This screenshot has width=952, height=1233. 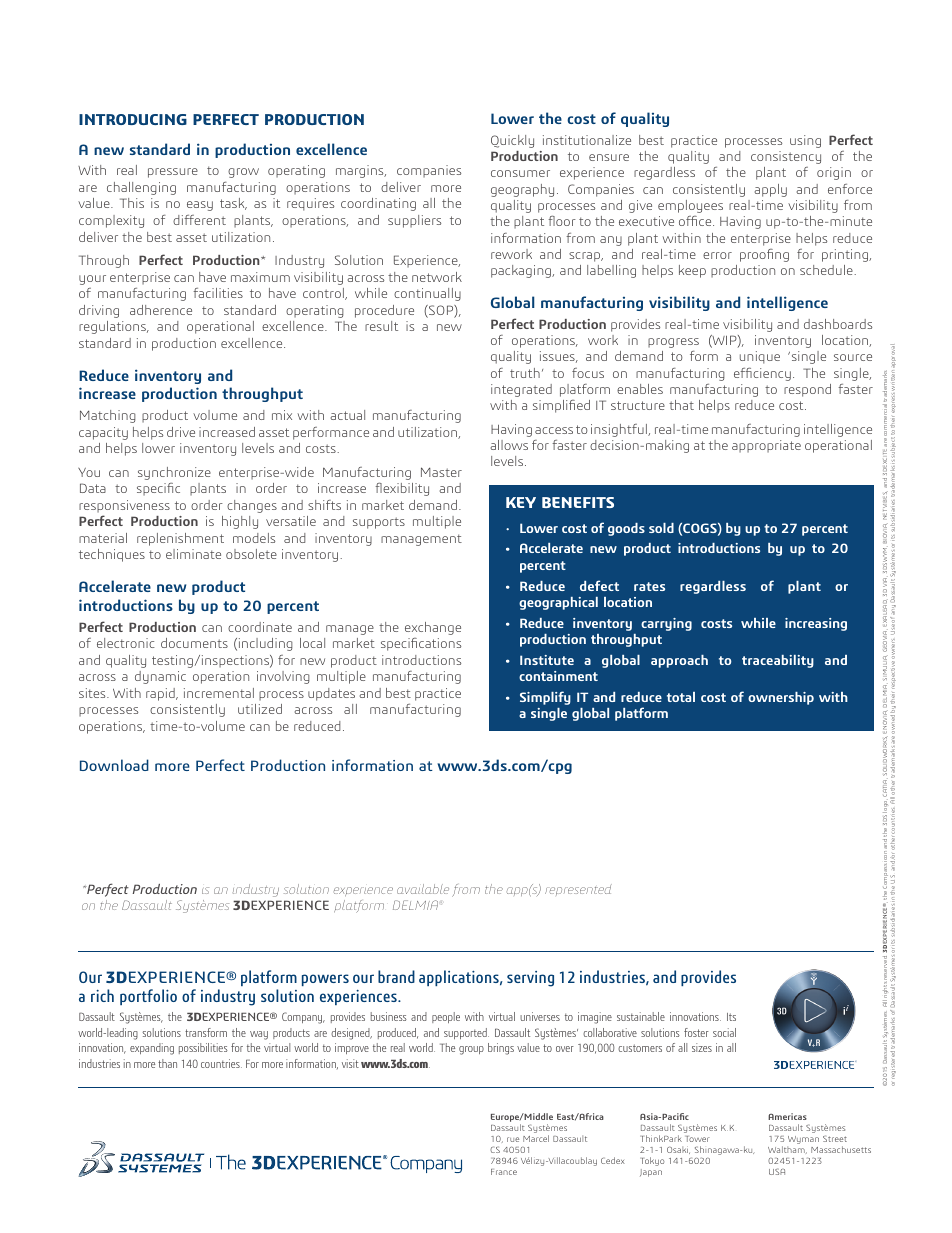 What do you see at coordinates (167, 1063) in the screenshot?
I see `than` at bounding box center [167, 1063].
